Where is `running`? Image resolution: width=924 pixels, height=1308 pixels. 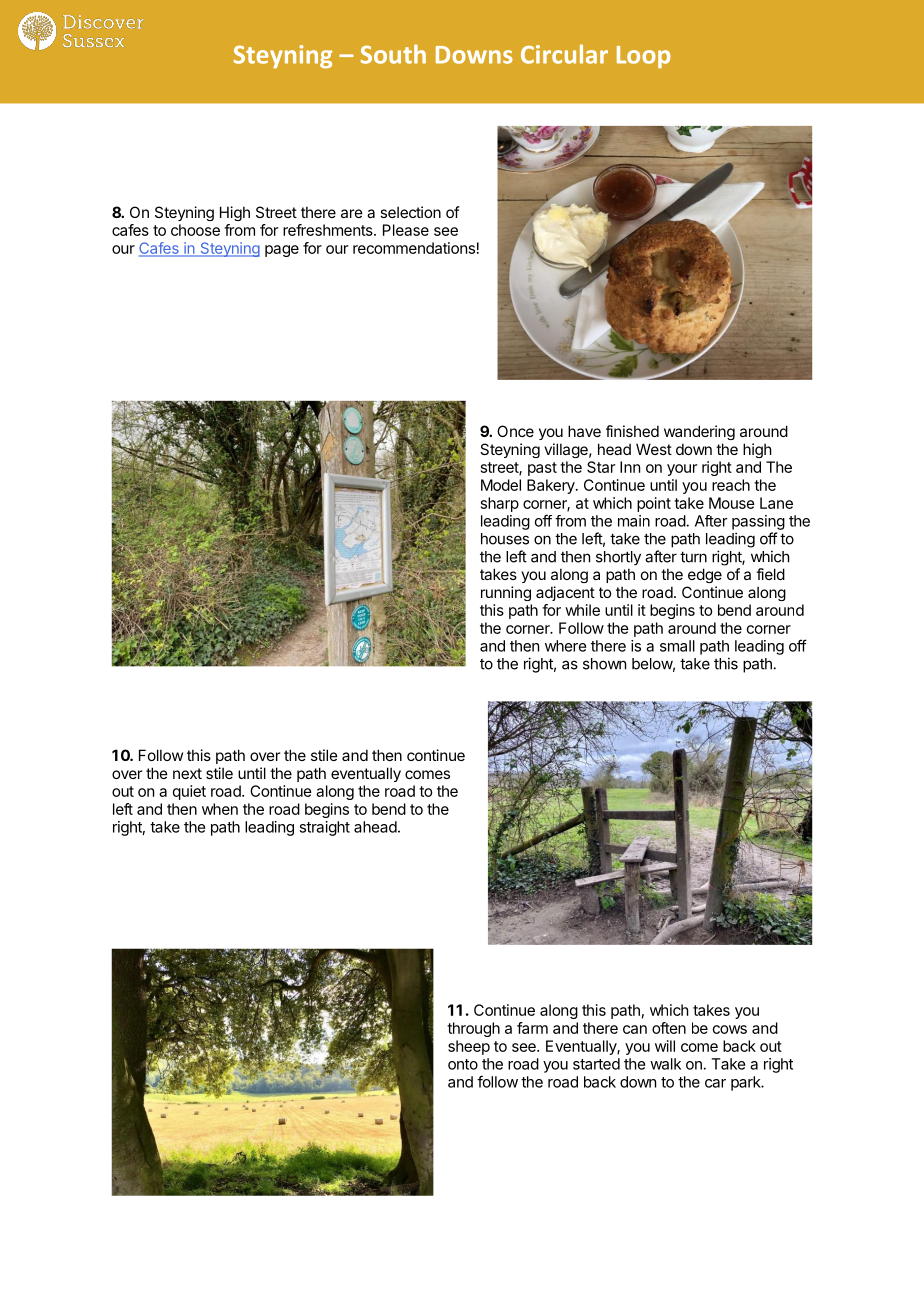
running is located at coordinates (506, 593).
